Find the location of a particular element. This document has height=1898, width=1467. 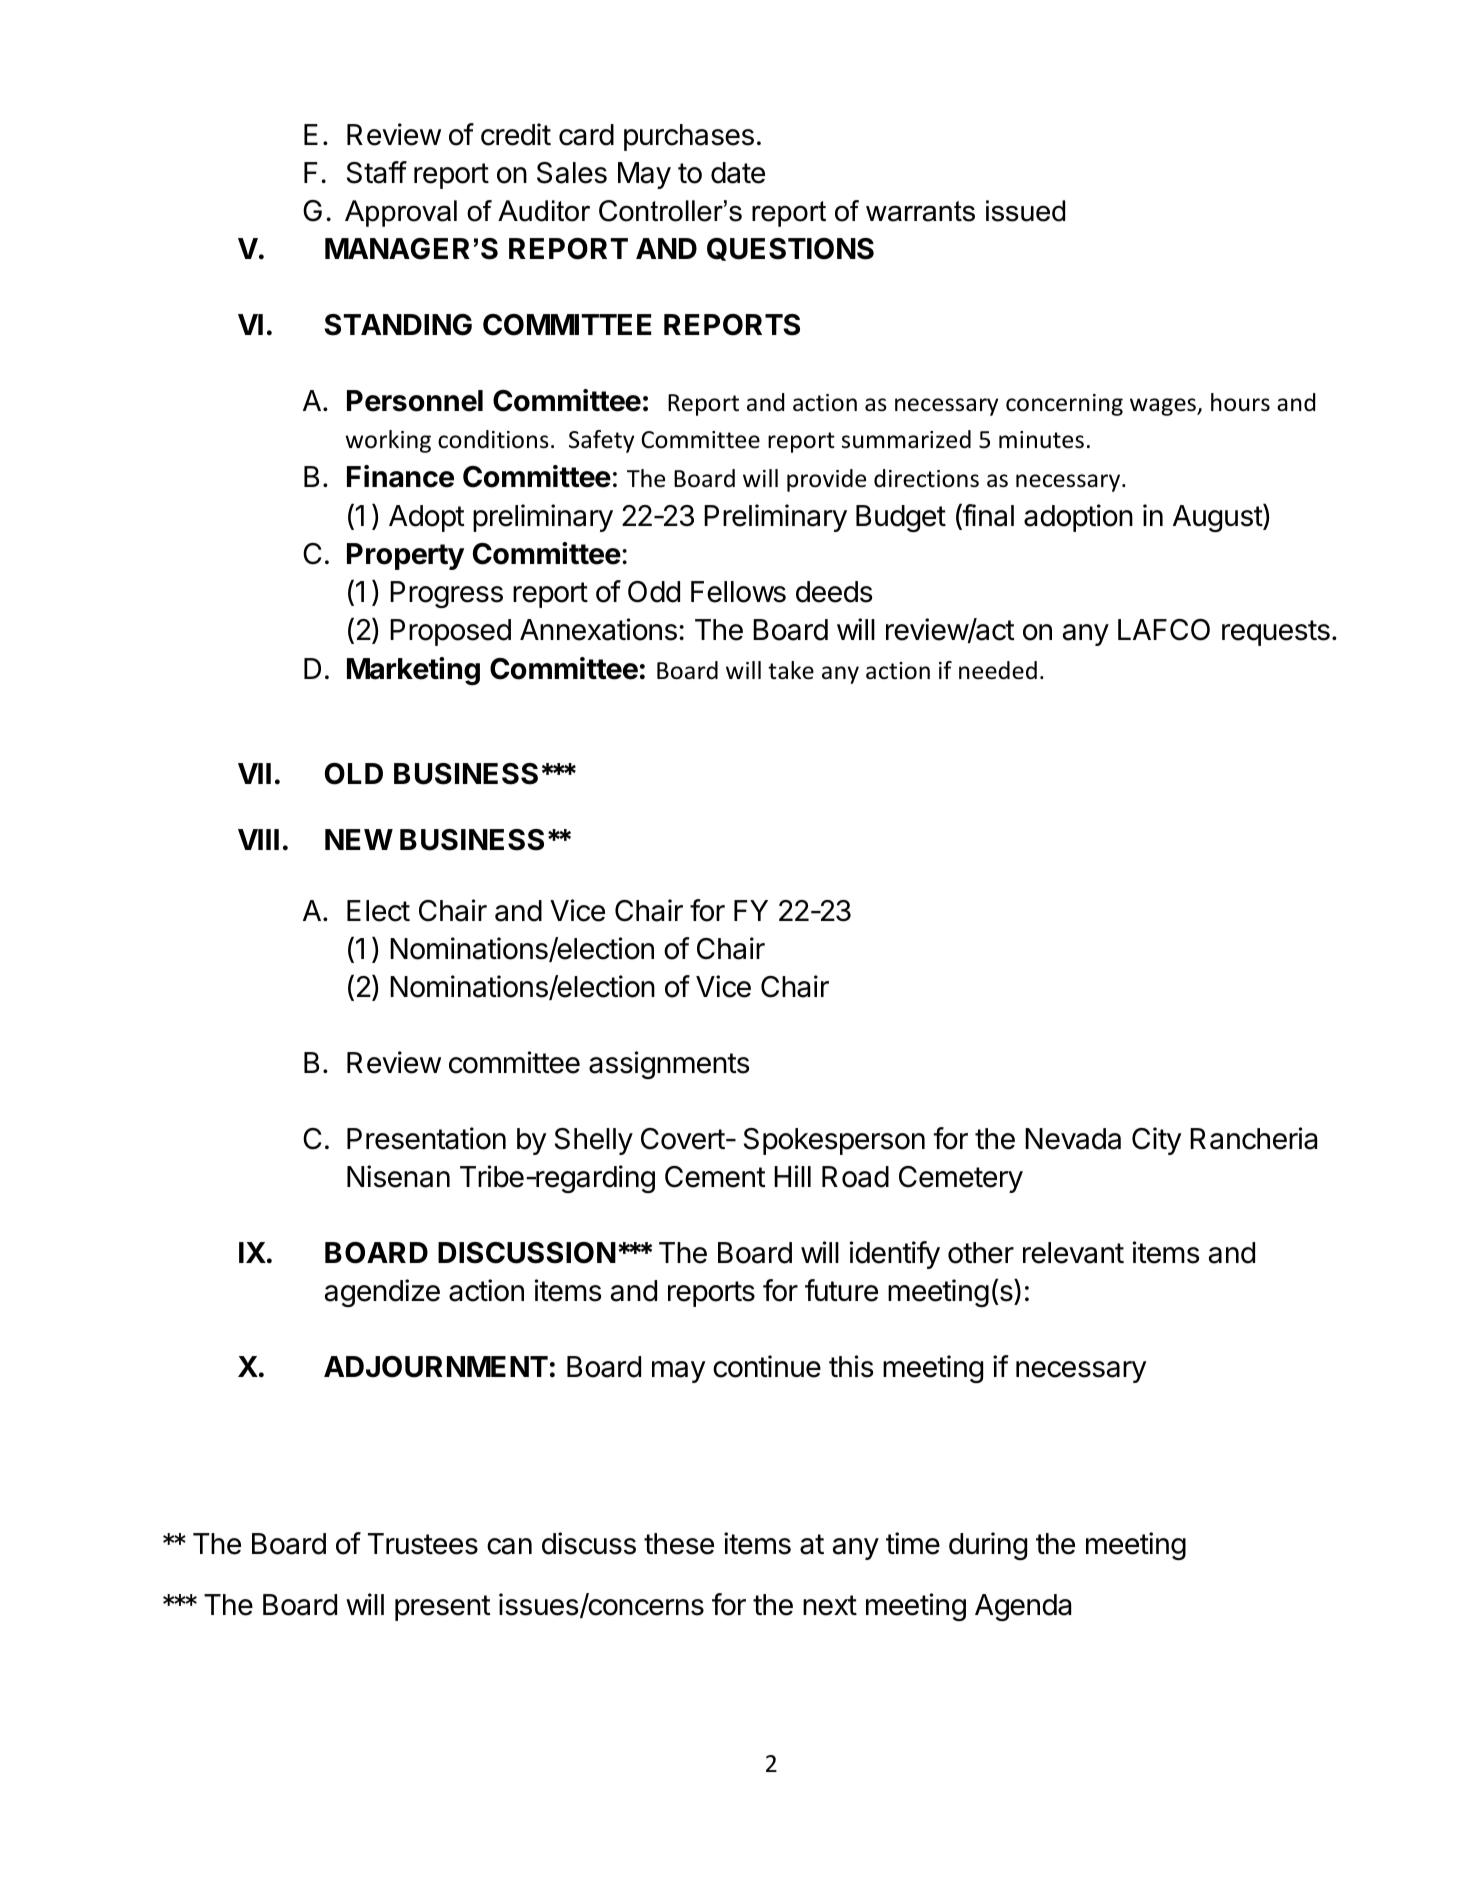

issued is located at coordinates (1025, 211).
